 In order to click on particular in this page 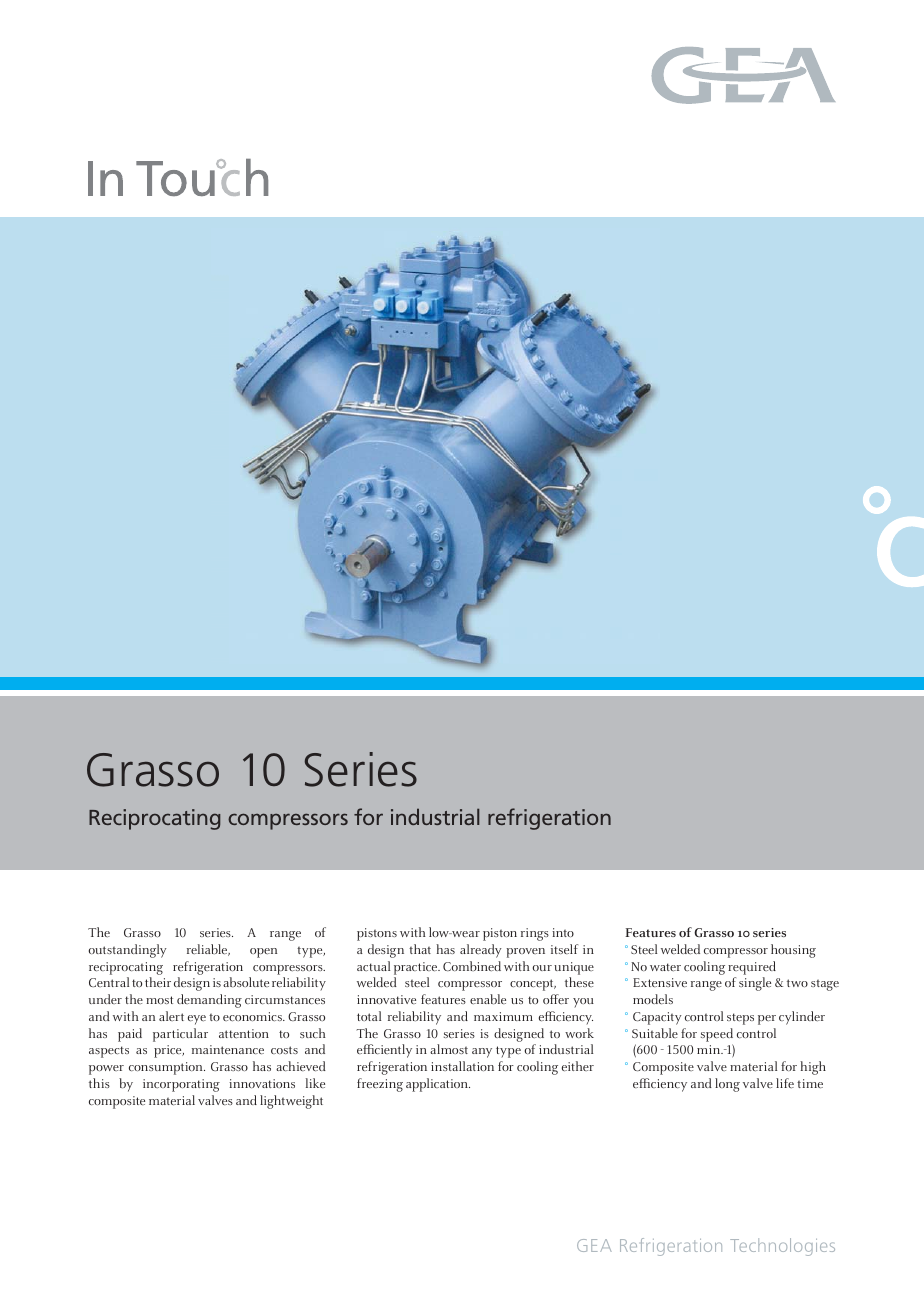, I will do `click(180, 1035)`.
